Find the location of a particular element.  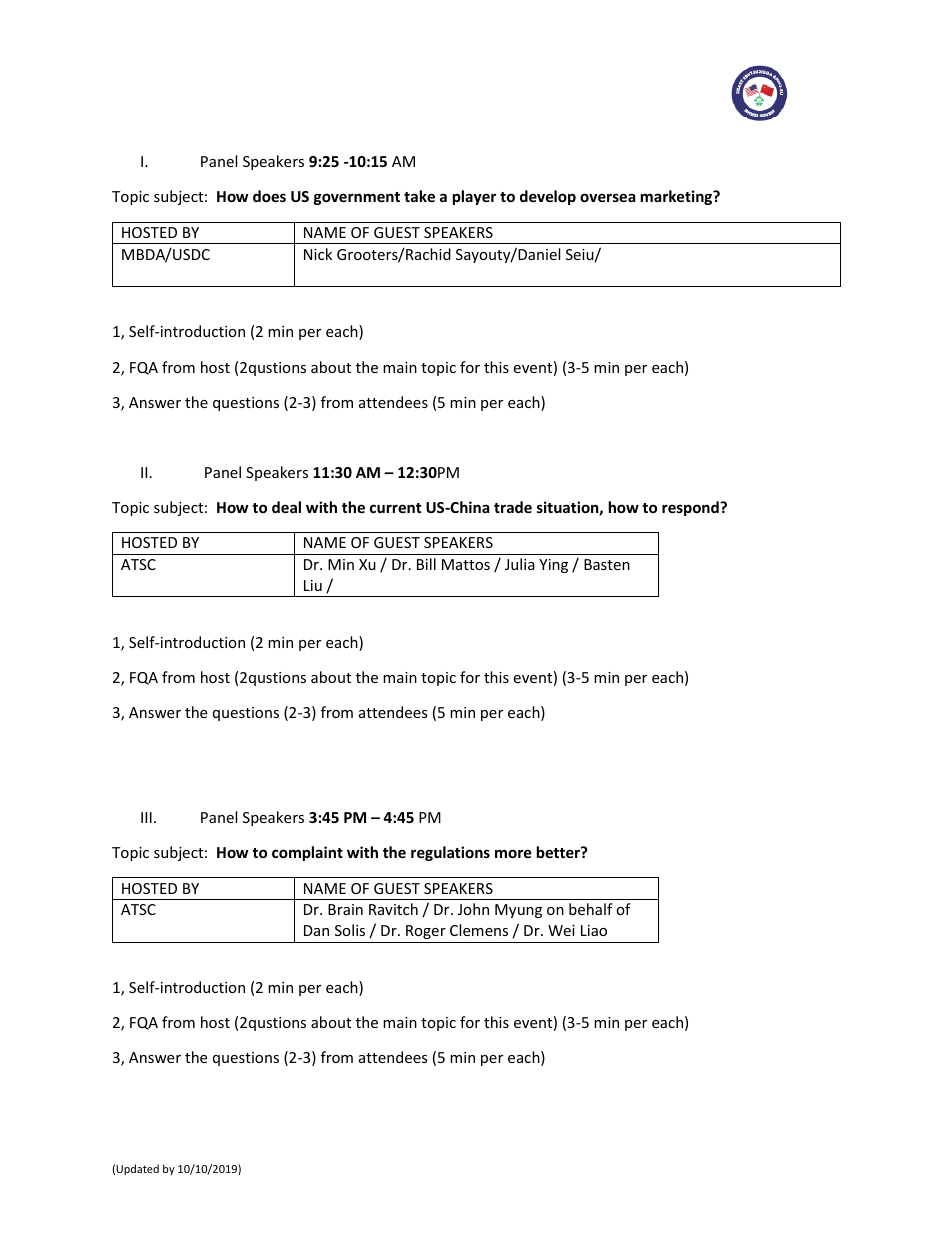

develop is located at coordinates (548, 197).
